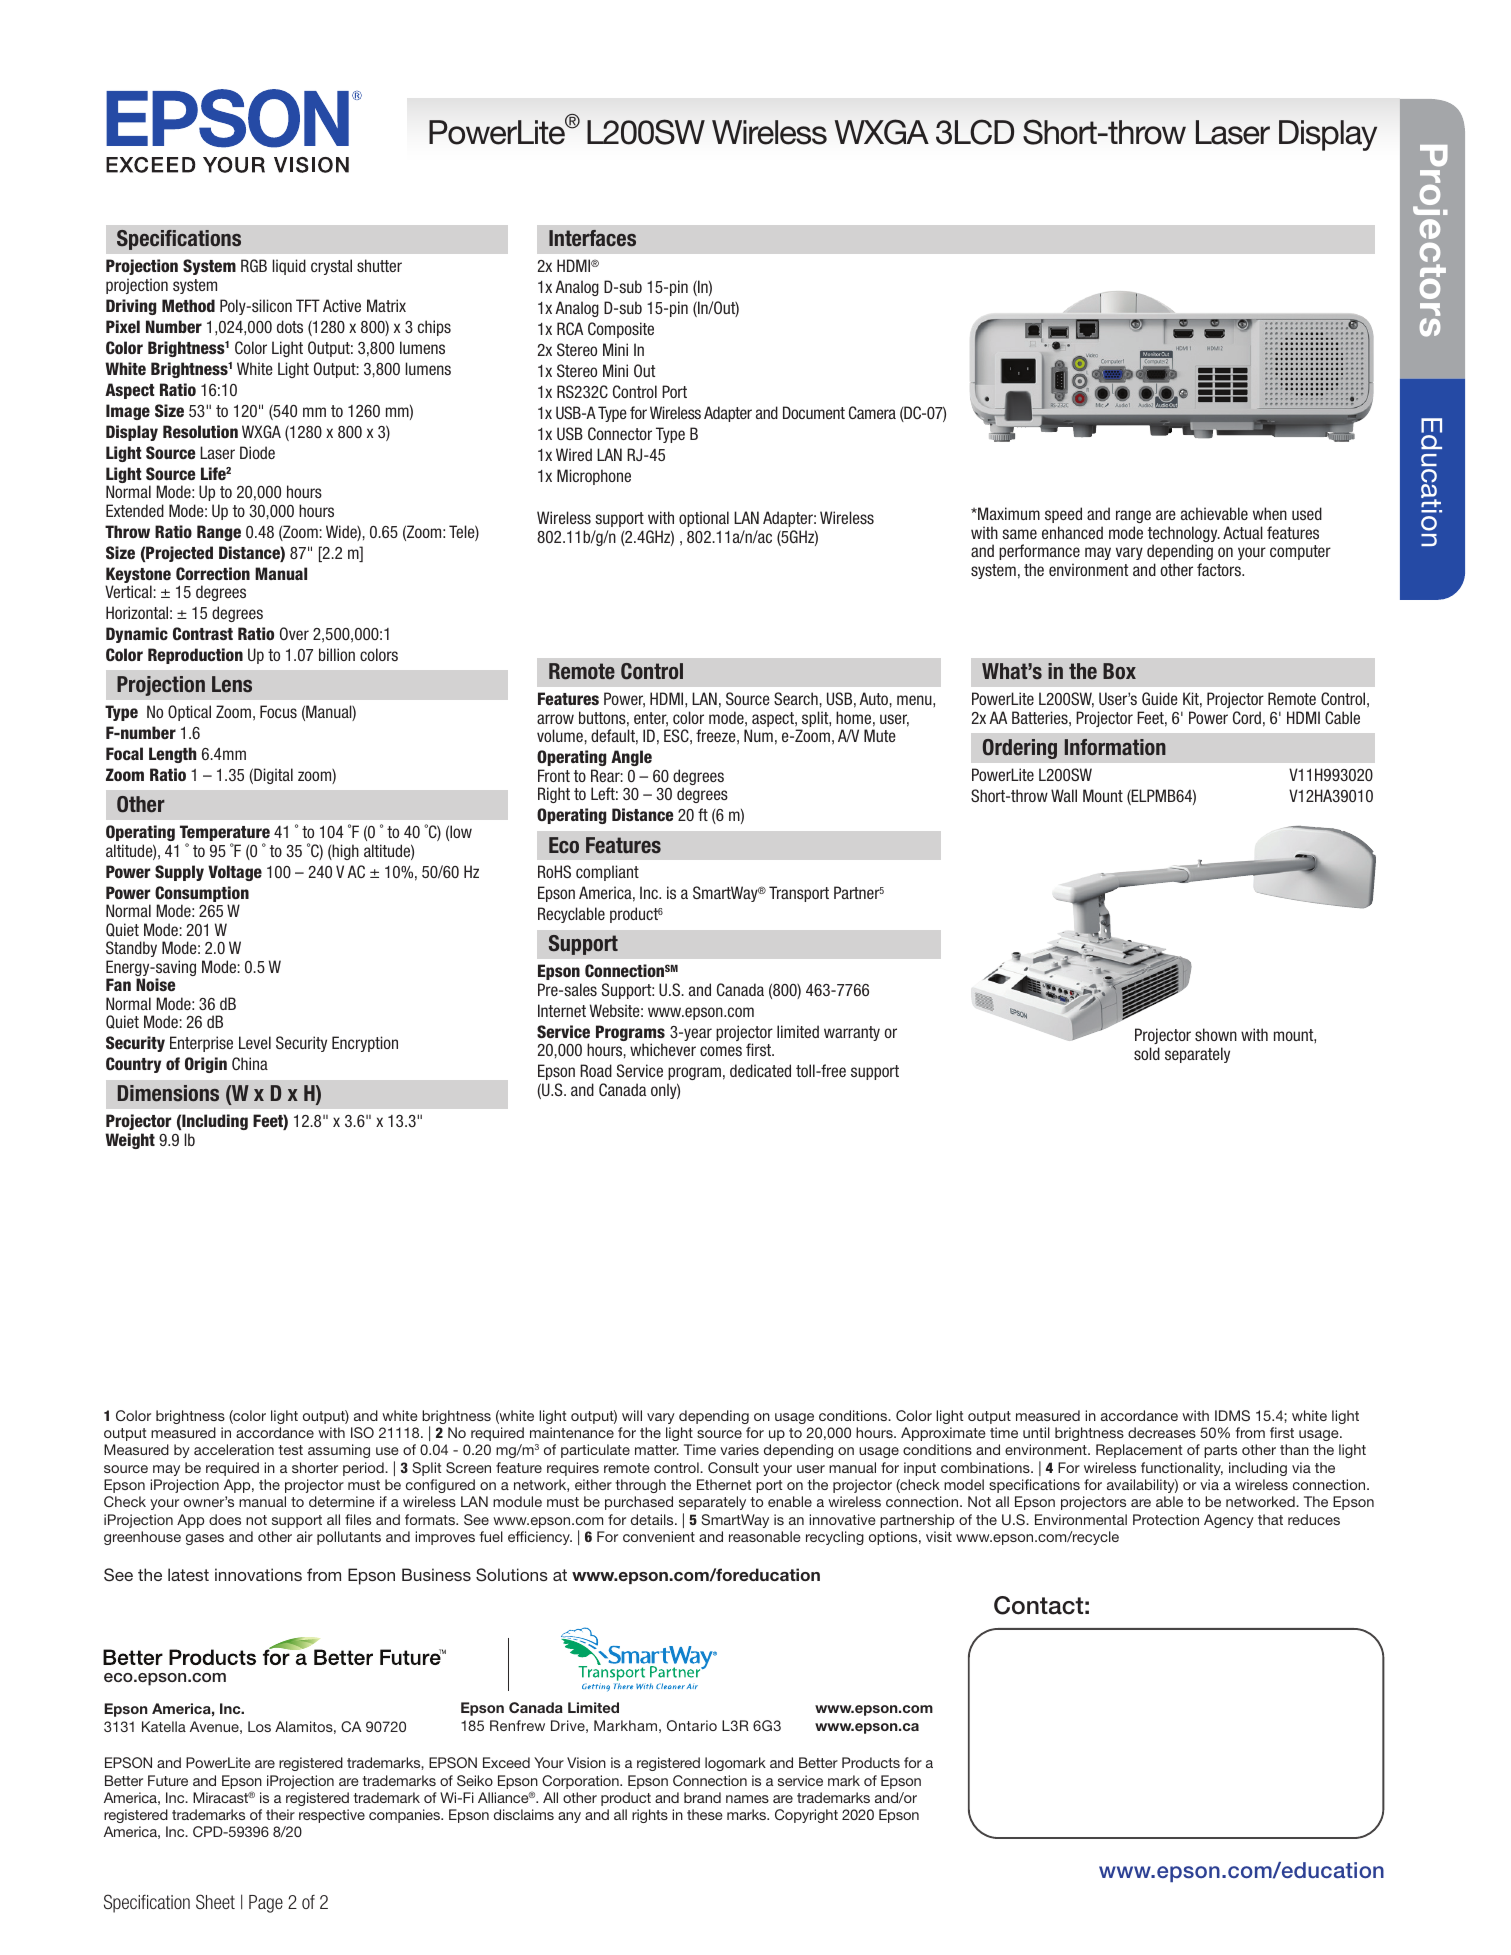 Image resolution: width=1511 pixels, height=1955 pixels. I want to click on names, so click(747, 1799).
